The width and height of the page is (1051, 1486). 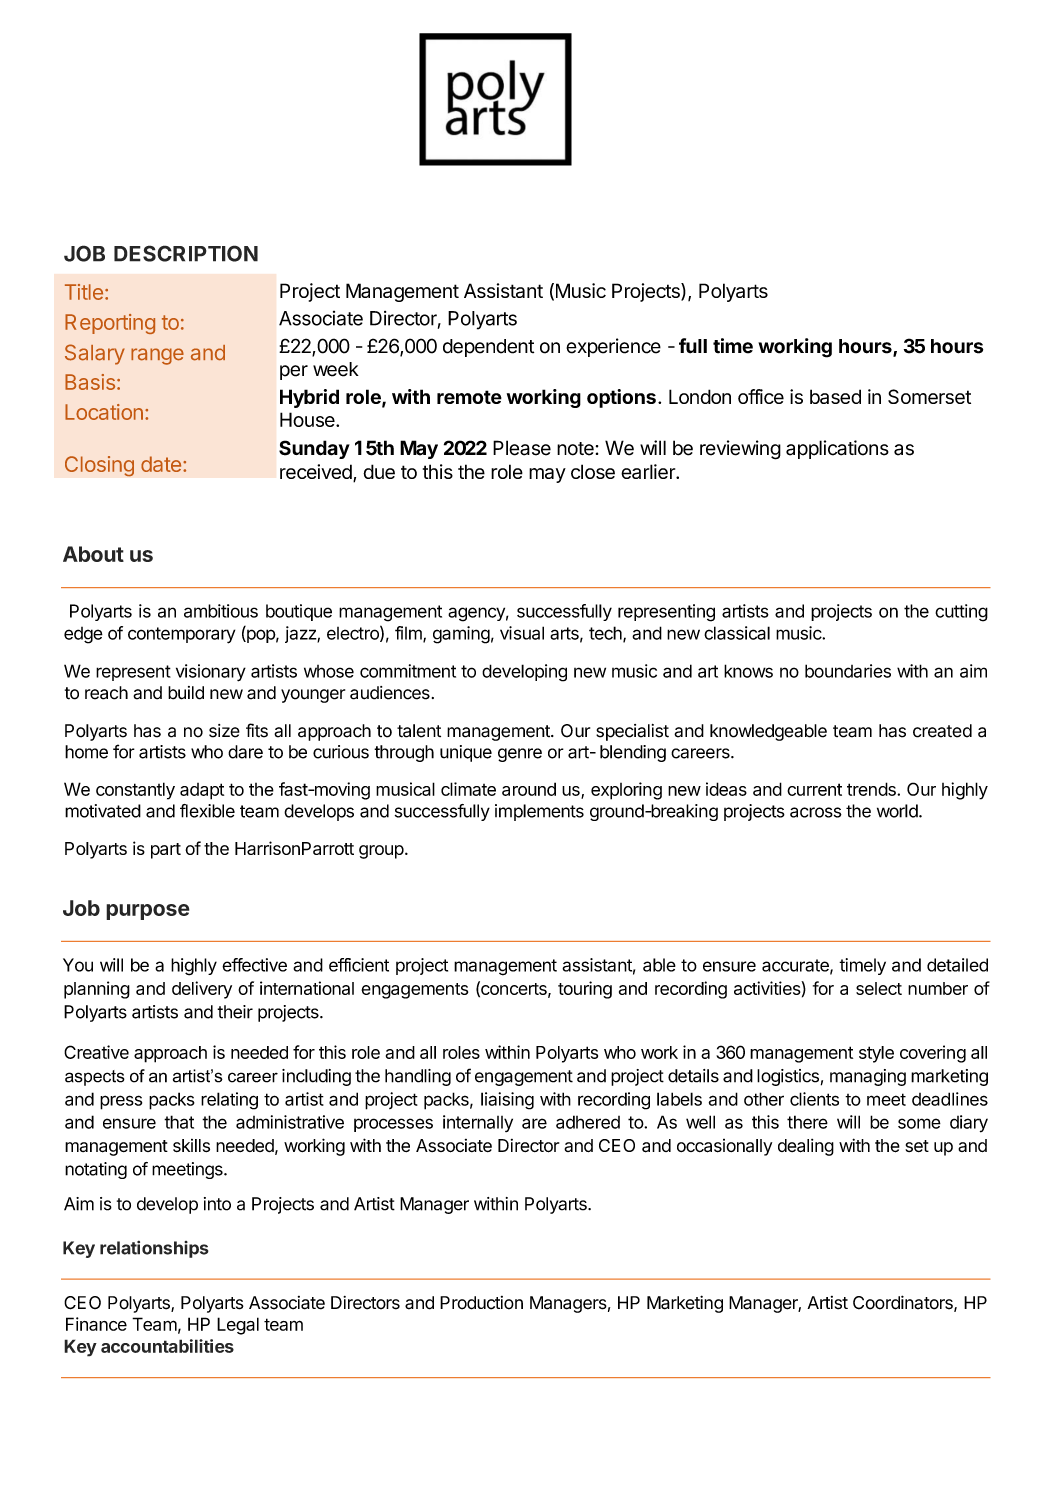 What do you see at coordinates (238, 1326) in the page?
I see `Legal` at bounding box center [238, 1326].
